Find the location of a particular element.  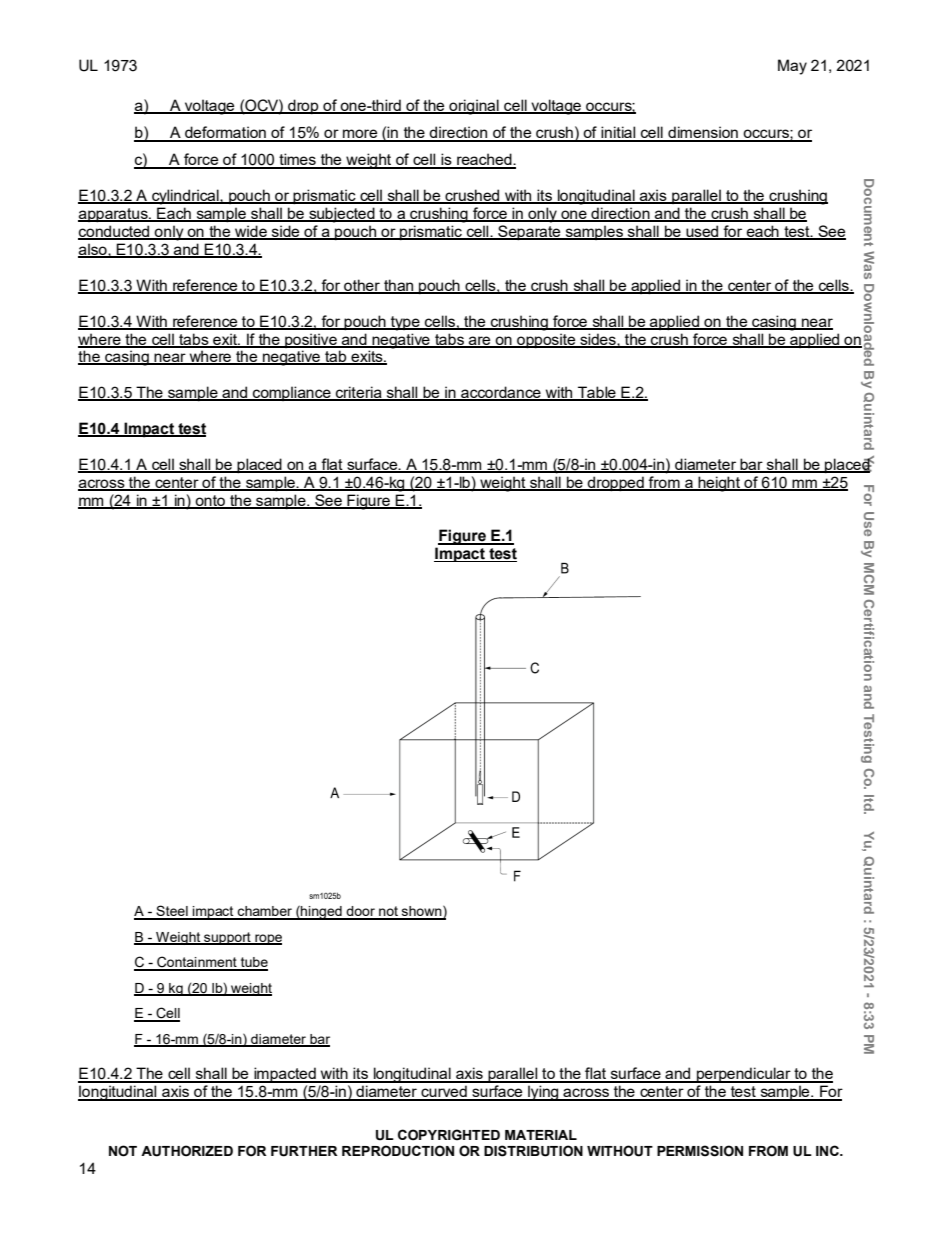

are is located at coordinates (480, 341).
